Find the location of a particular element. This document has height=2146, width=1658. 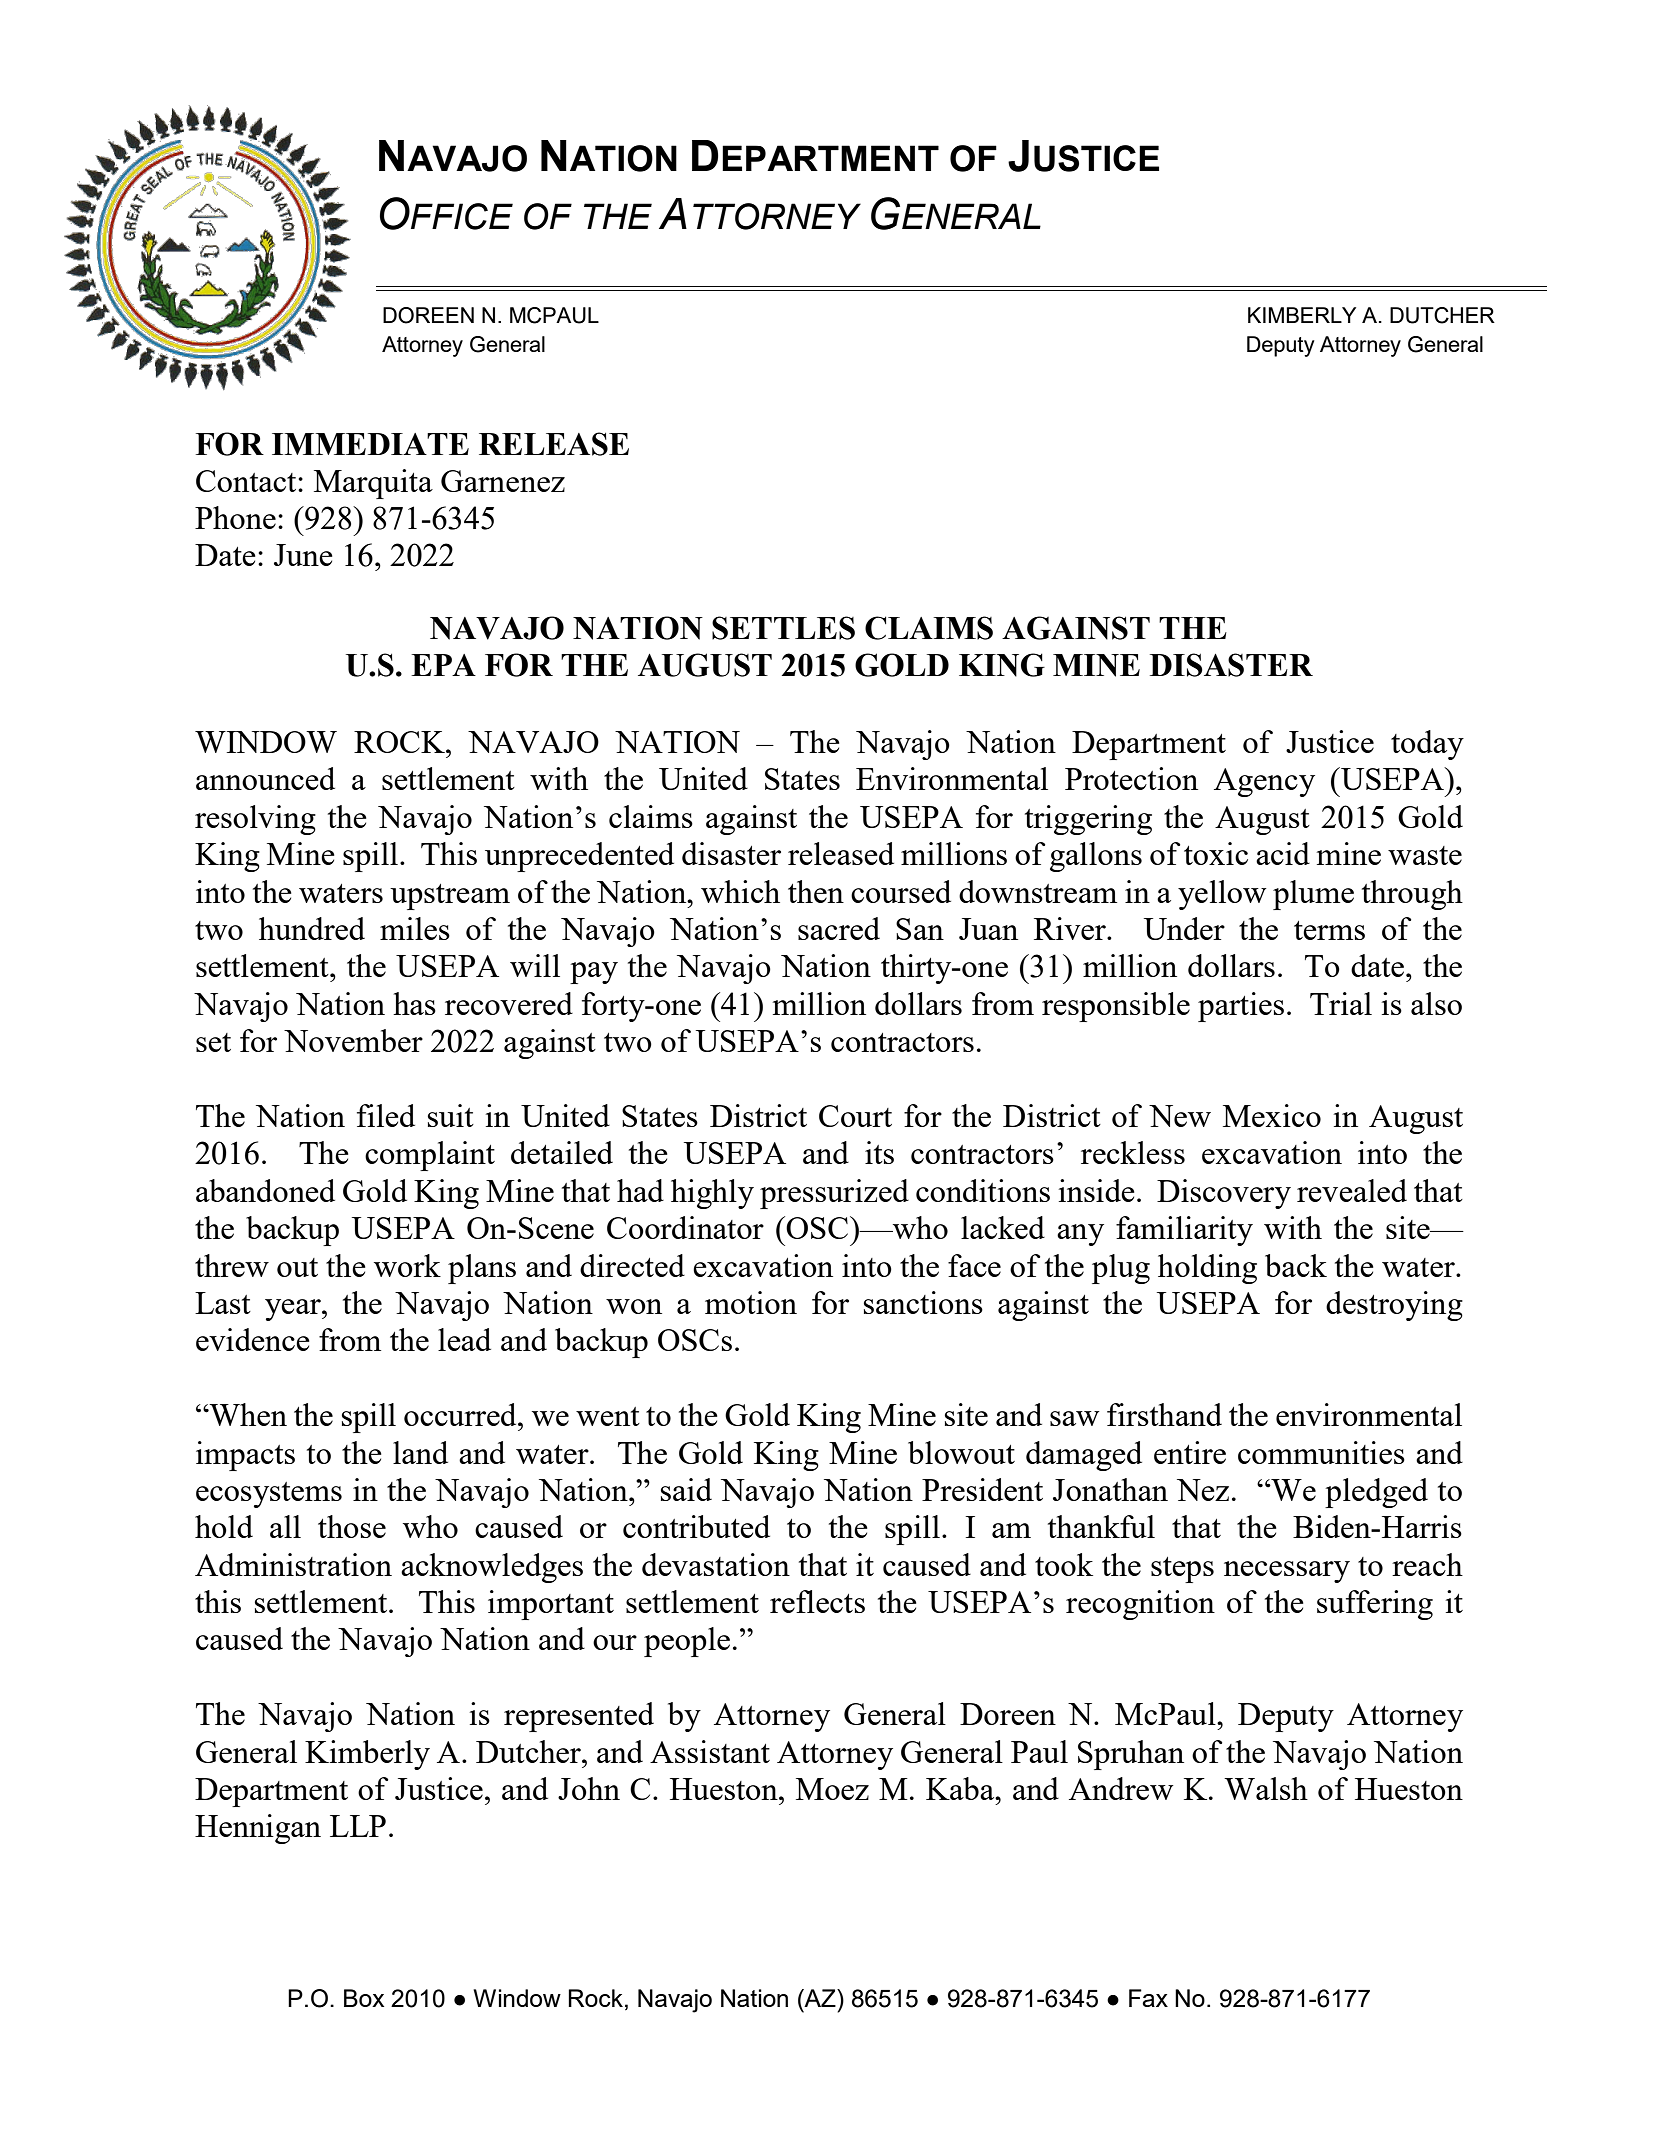

Trial is located at coordinates (1341, 1003).
